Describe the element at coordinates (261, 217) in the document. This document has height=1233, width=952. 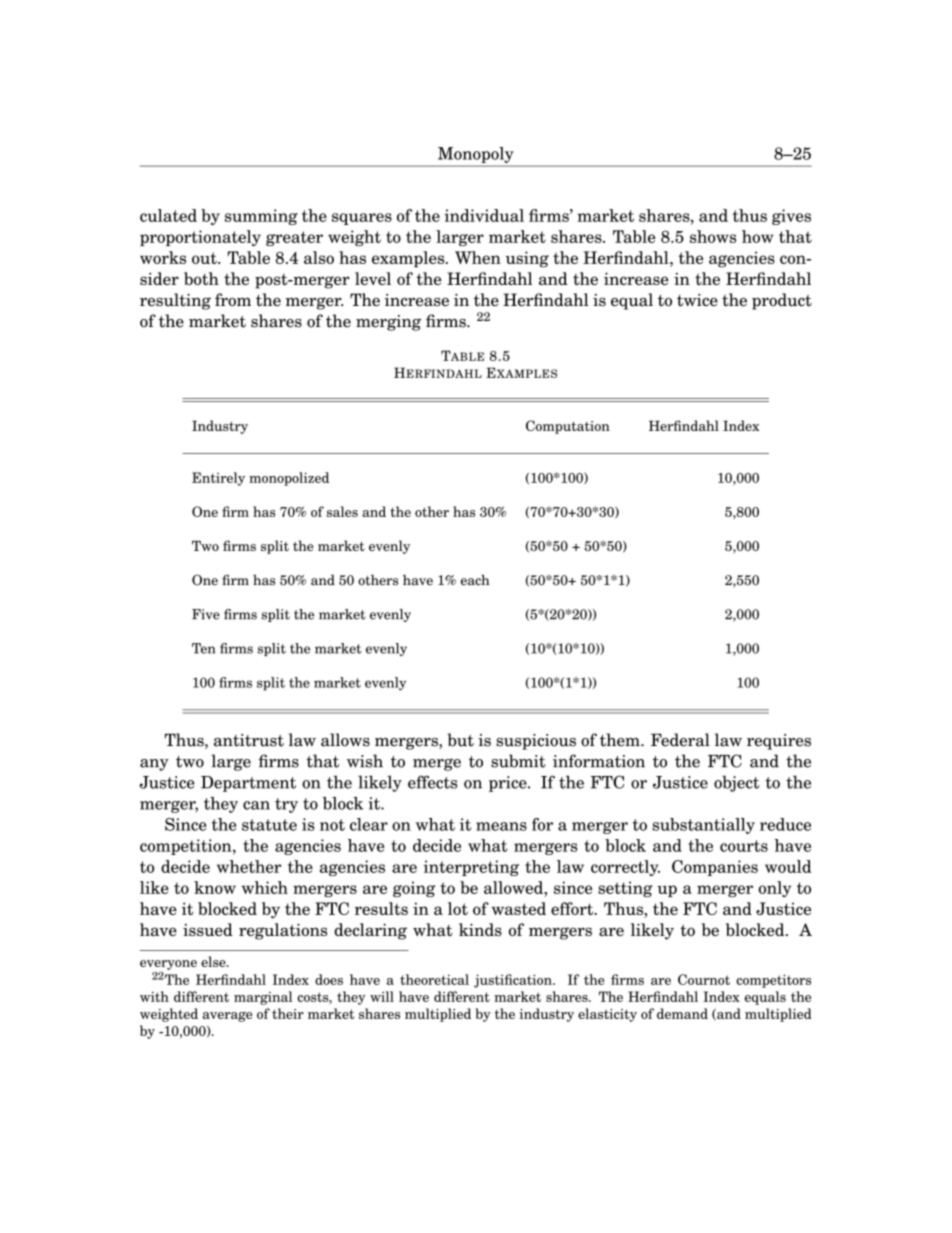
I see `summing` at that location.
